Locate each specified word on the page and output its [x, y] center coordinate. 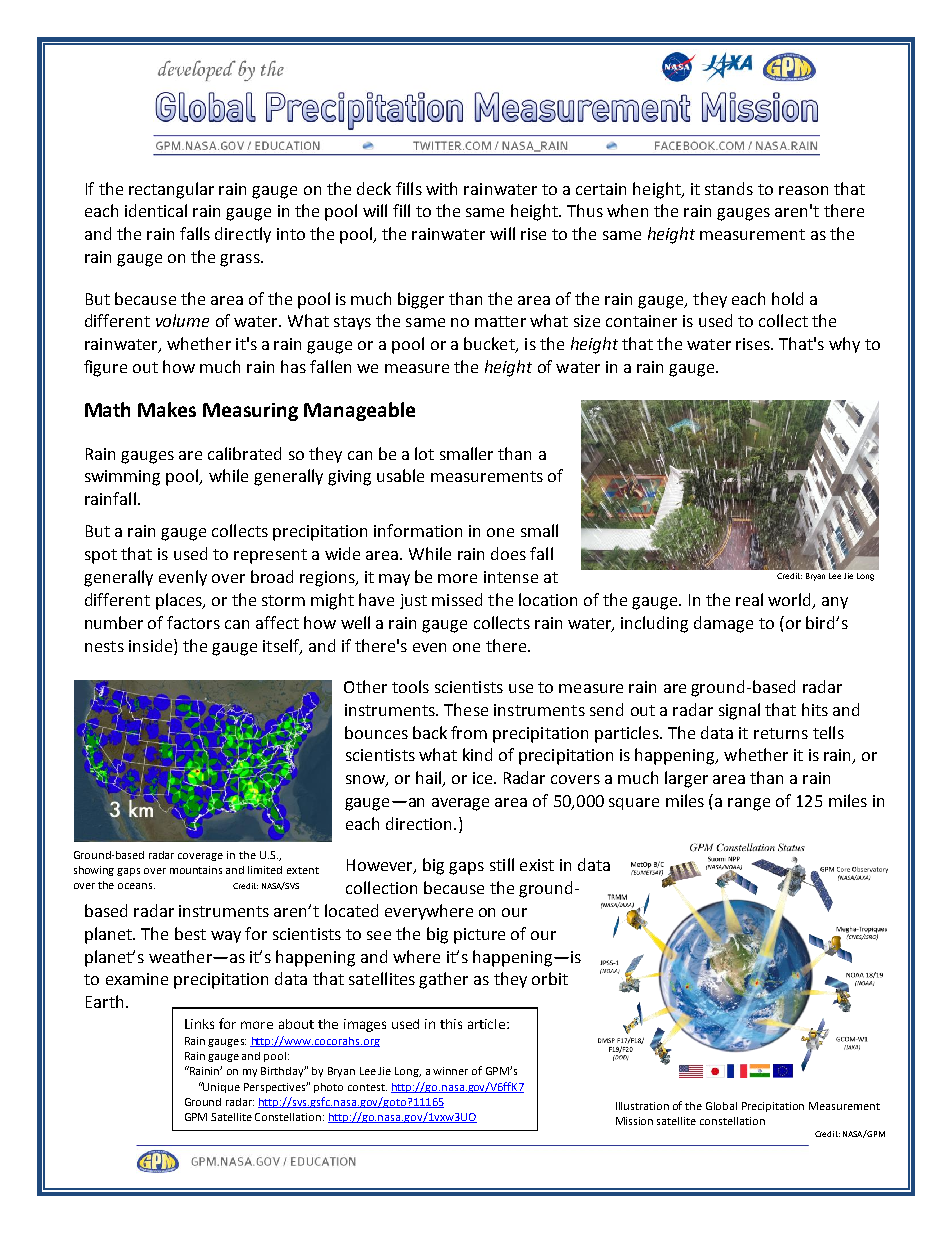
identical [156, 210]
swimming [122, 478]
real [749, 599]
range [749, 804]
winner [450, 1071]
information [418, 530]
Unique [221, 1087]
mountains [196, 870]
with [441, 188]
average [460, 804]
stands [729, 188]
